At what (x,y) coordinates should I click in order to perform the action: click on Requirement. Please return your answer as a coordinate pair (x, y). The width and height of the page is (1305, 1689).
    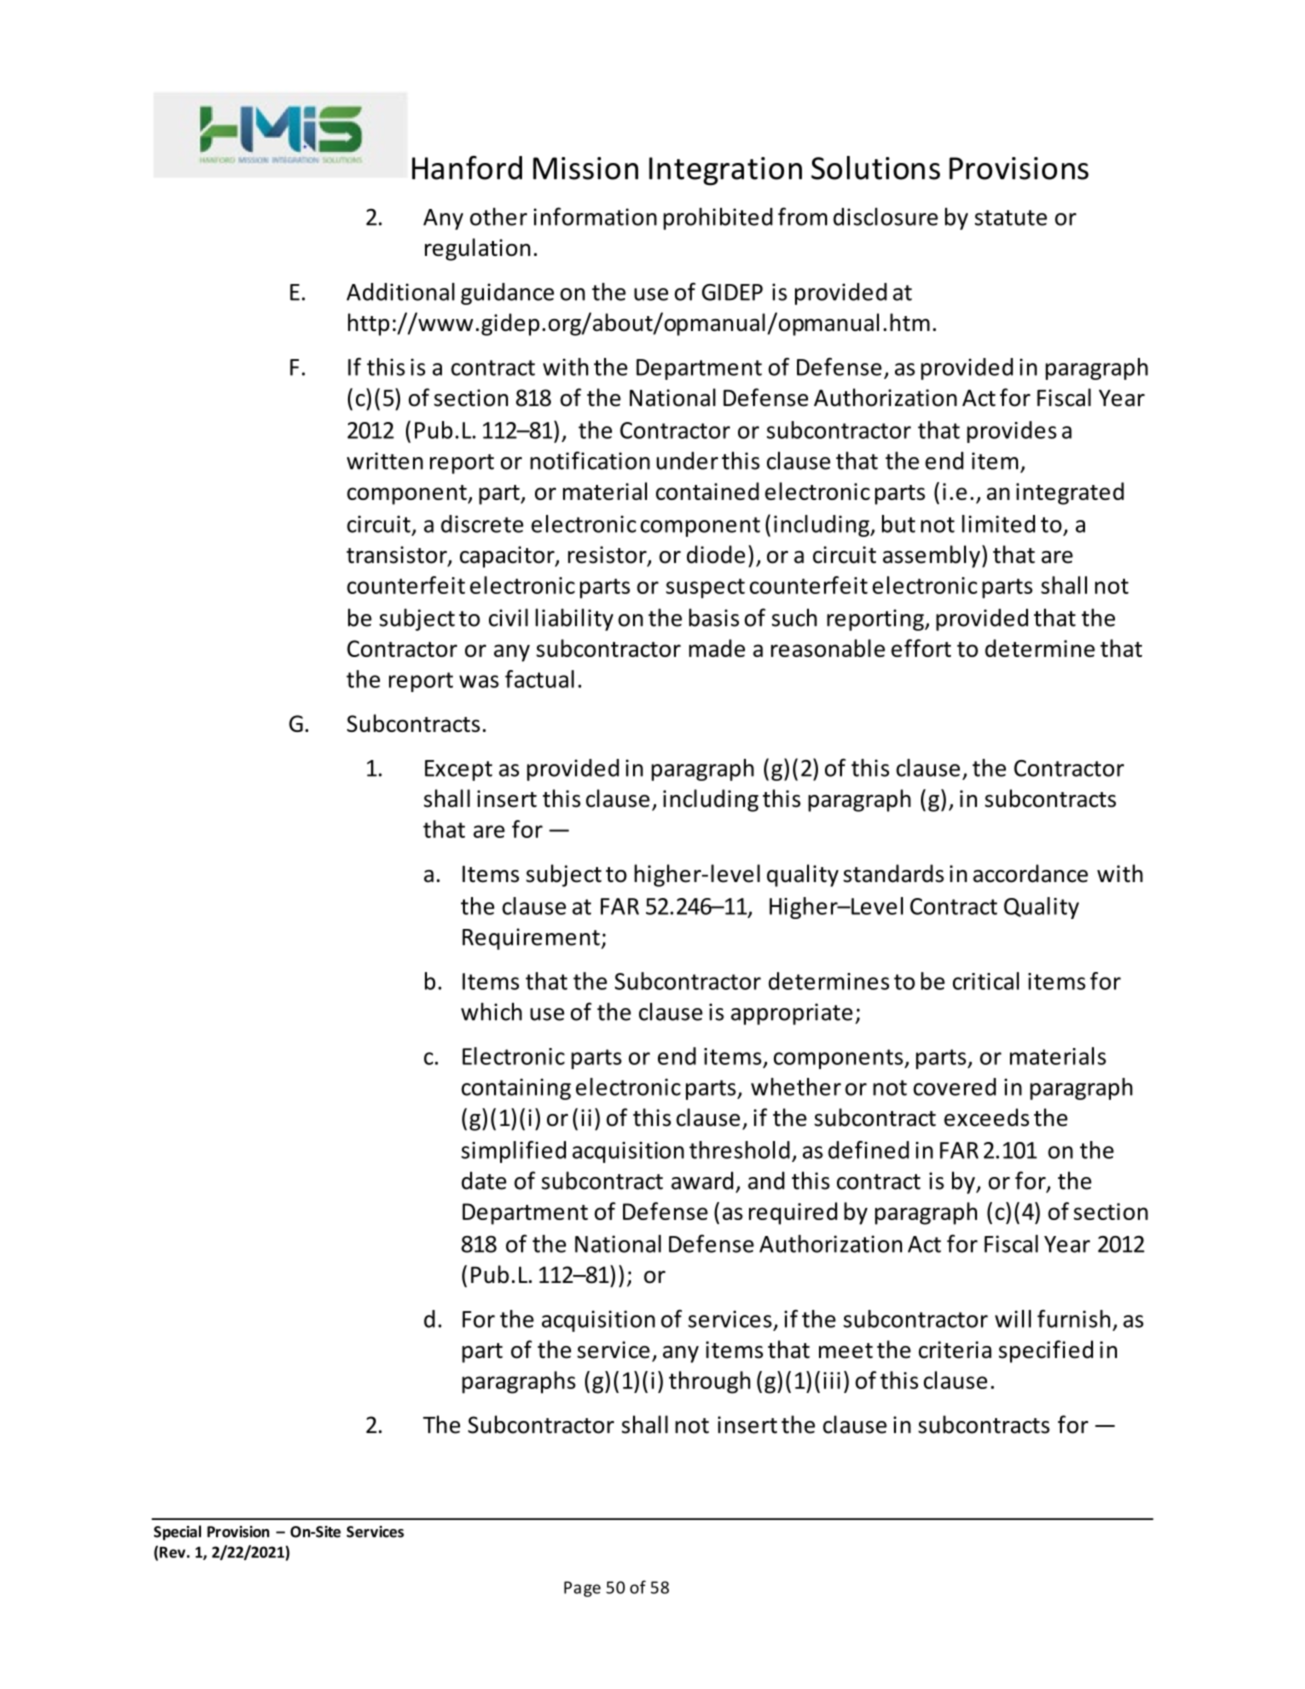
    Looking at the image, I should click on (532, 939).
